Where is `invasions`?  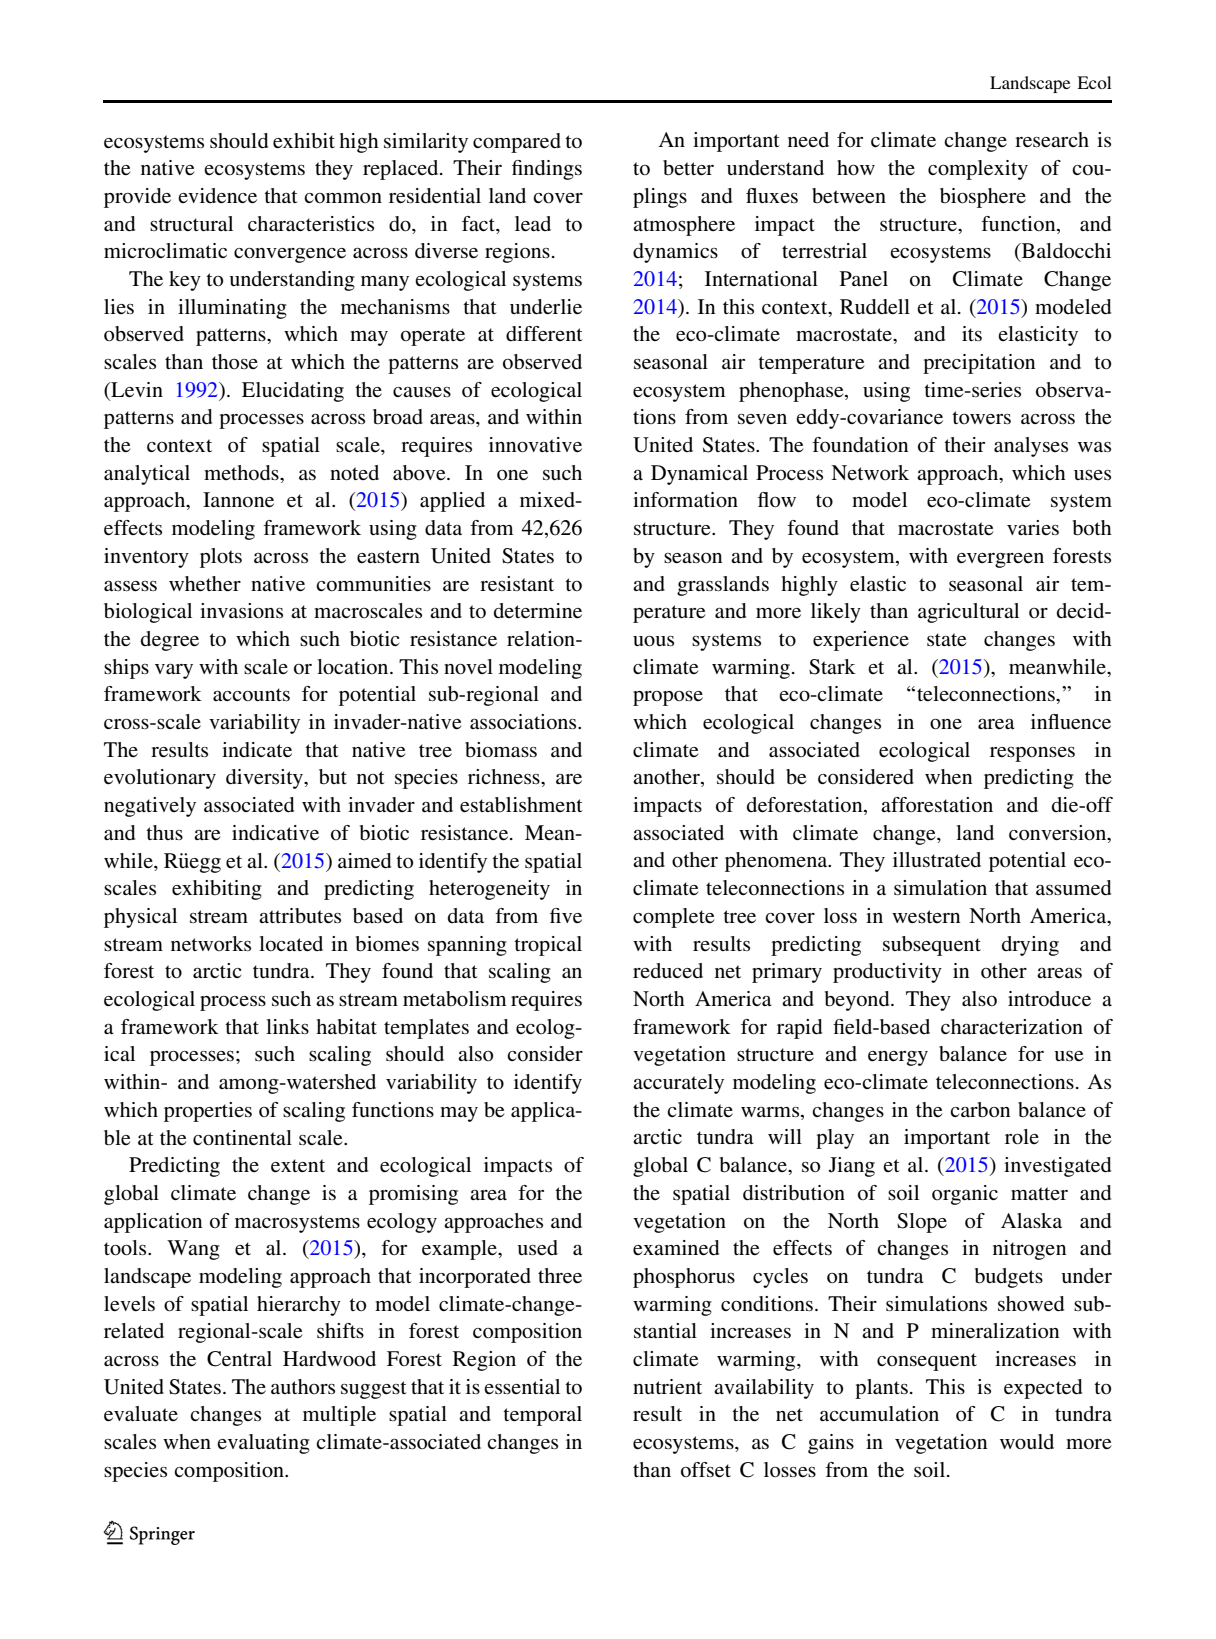 invasions is located at coordinates (241, 610).
